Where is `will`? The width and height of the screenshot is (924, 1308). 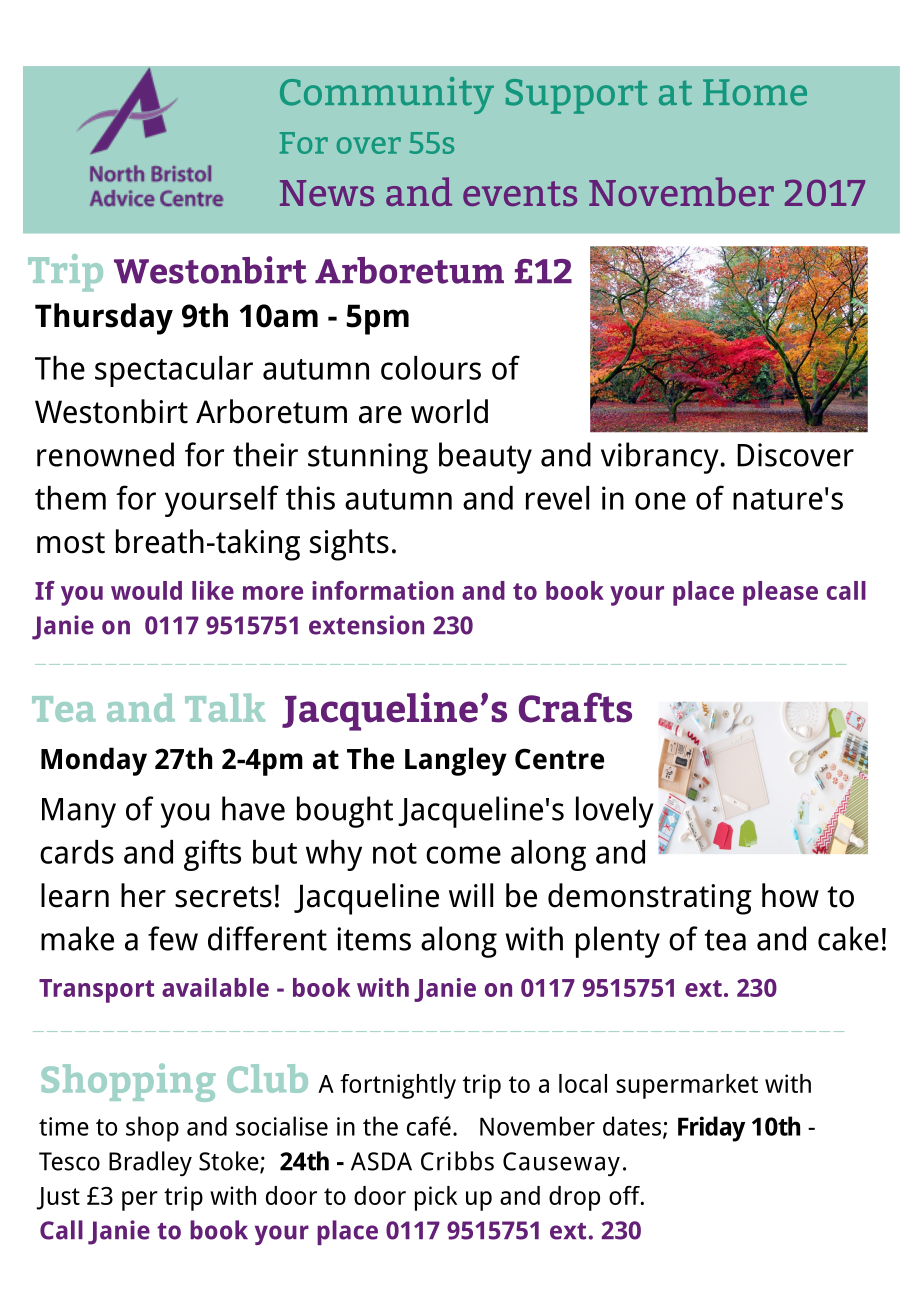 will is located at coordinates (471, 895).
